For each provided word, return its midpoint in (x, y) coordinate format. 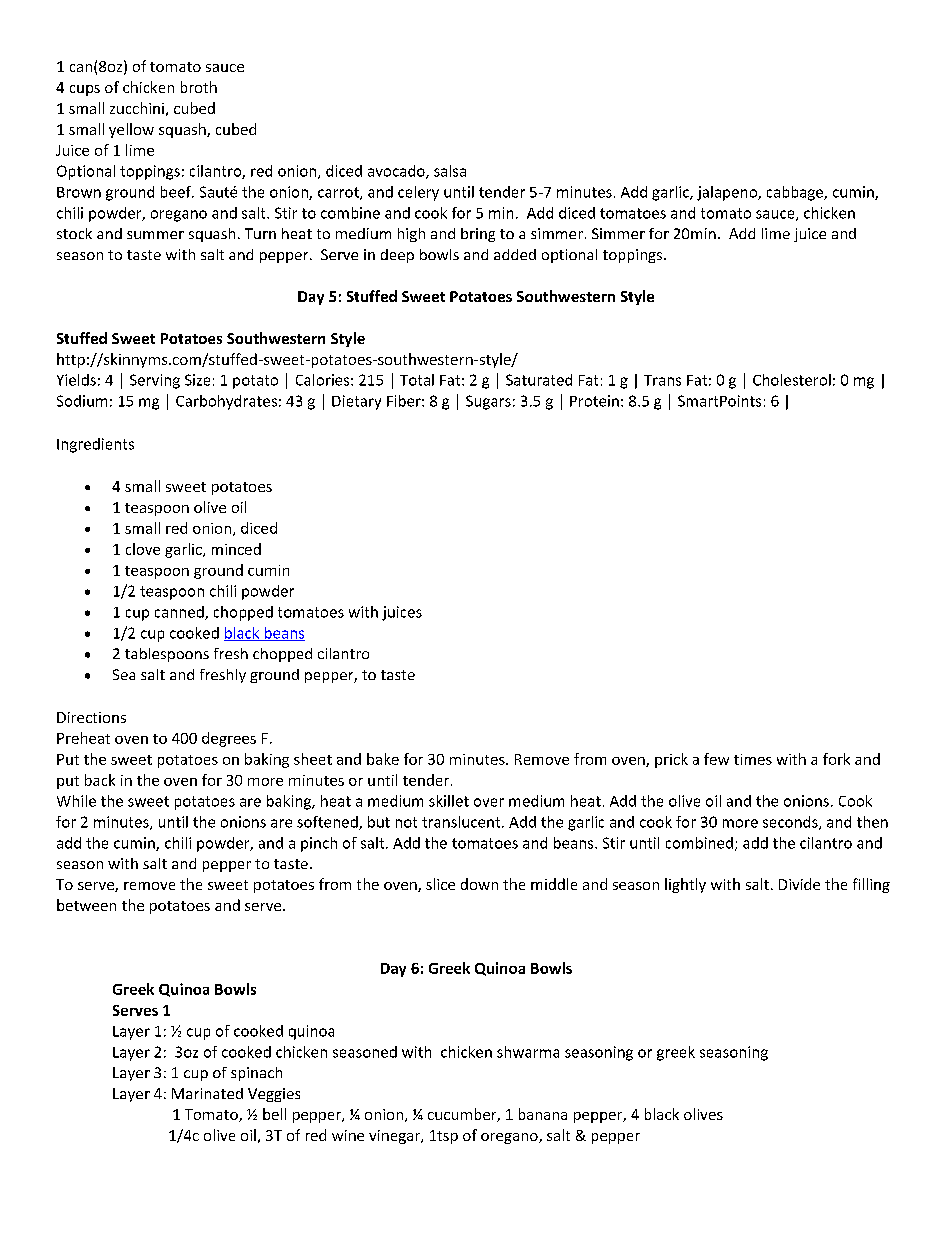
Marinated (207, 1093)
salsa (450, 171)
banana (543, 1114)
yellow (131, 130)
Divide (799, 884)
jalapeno (728, 193)
